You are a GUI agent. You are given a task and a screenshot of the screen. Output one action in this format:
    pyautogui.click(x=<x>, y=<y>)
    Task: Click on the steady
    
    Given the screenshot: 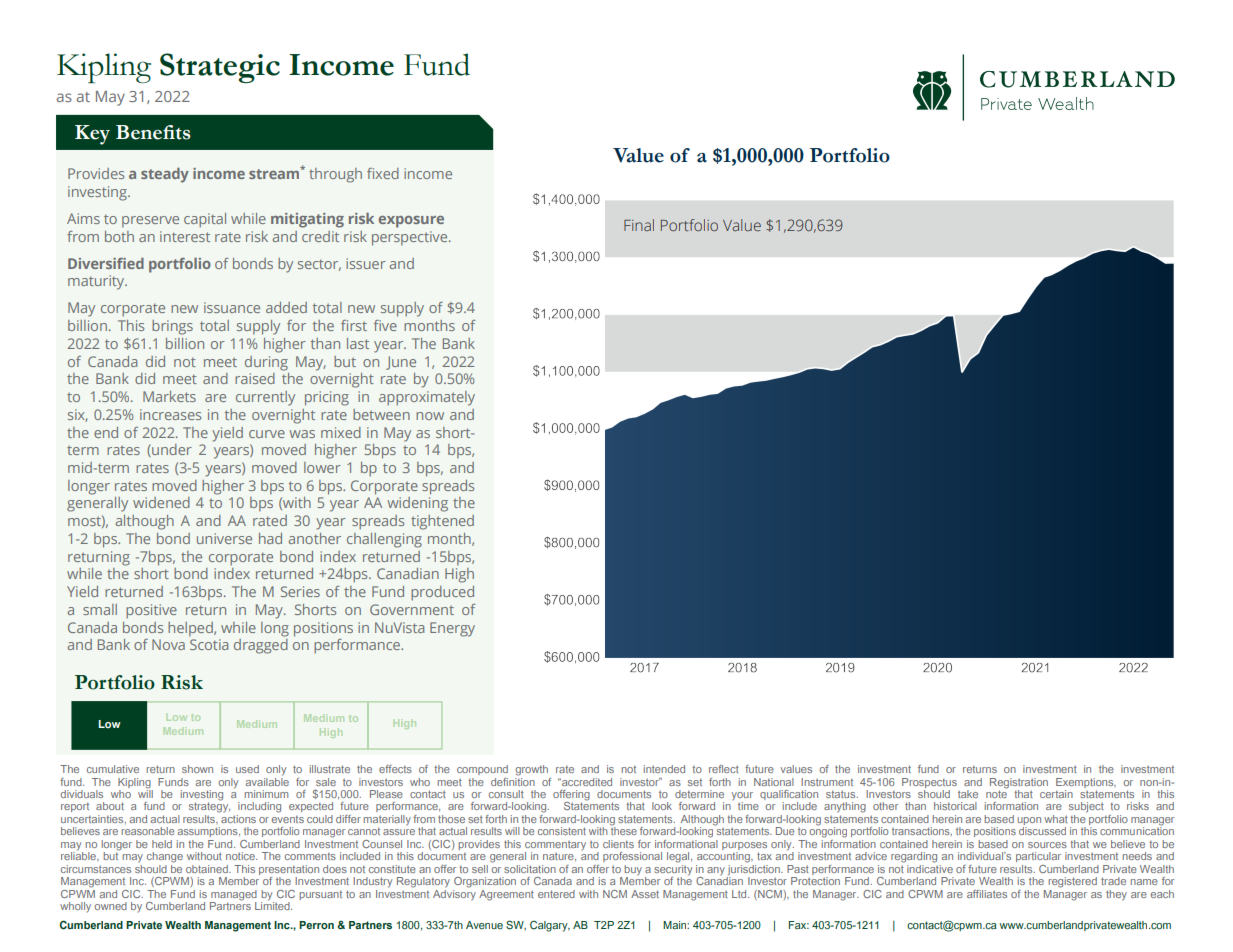 What is the action you would take?
    pyautogui.click(x=165, y=175)
